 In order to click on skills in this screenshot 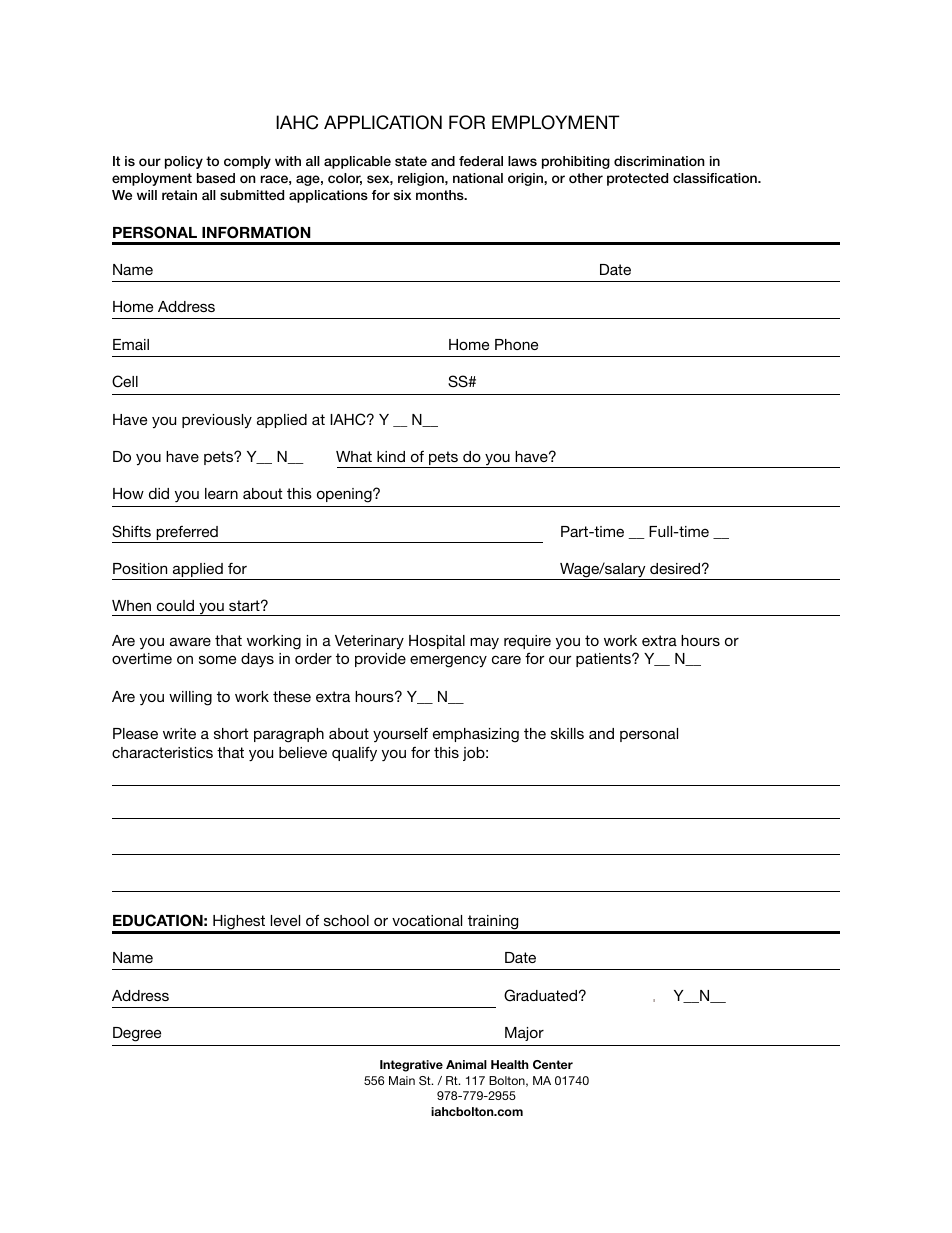, I will do `click(567, 733)`.
